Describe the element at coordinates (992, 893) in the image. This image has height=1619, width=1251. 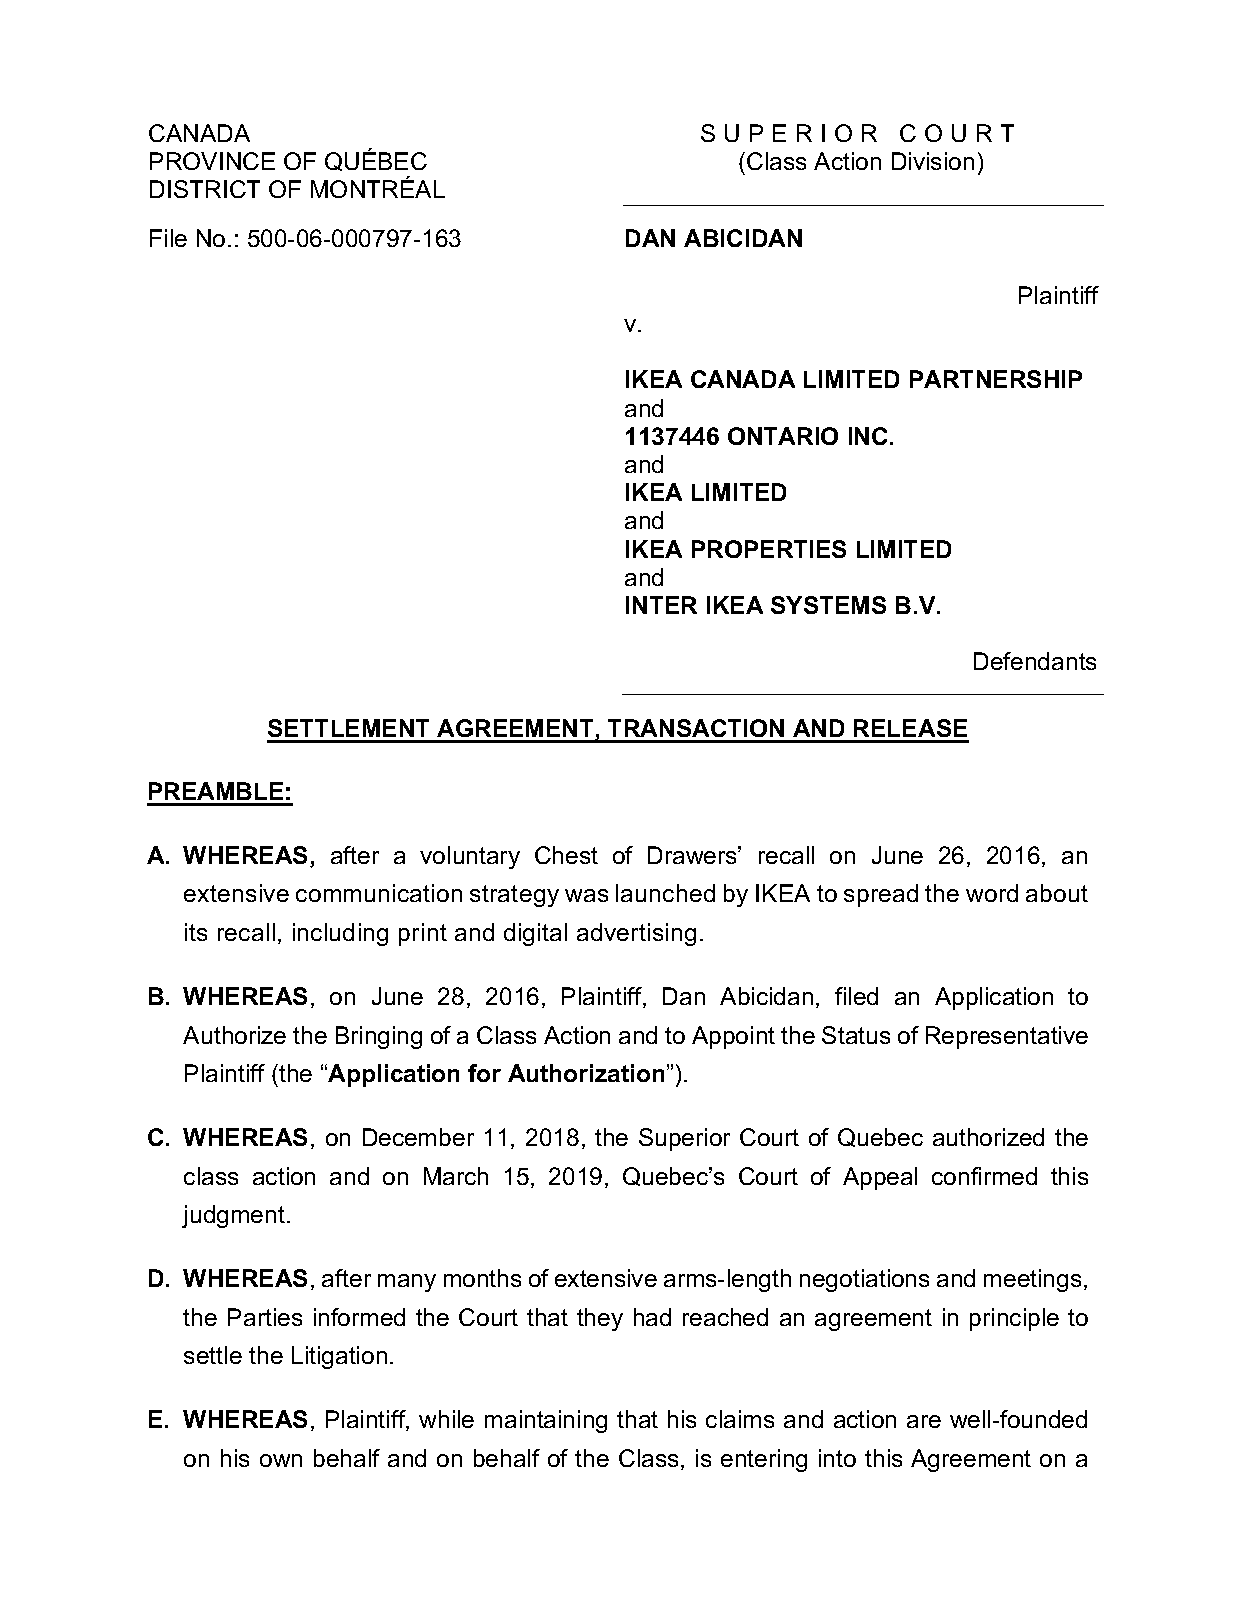
I see `word` at that location.
